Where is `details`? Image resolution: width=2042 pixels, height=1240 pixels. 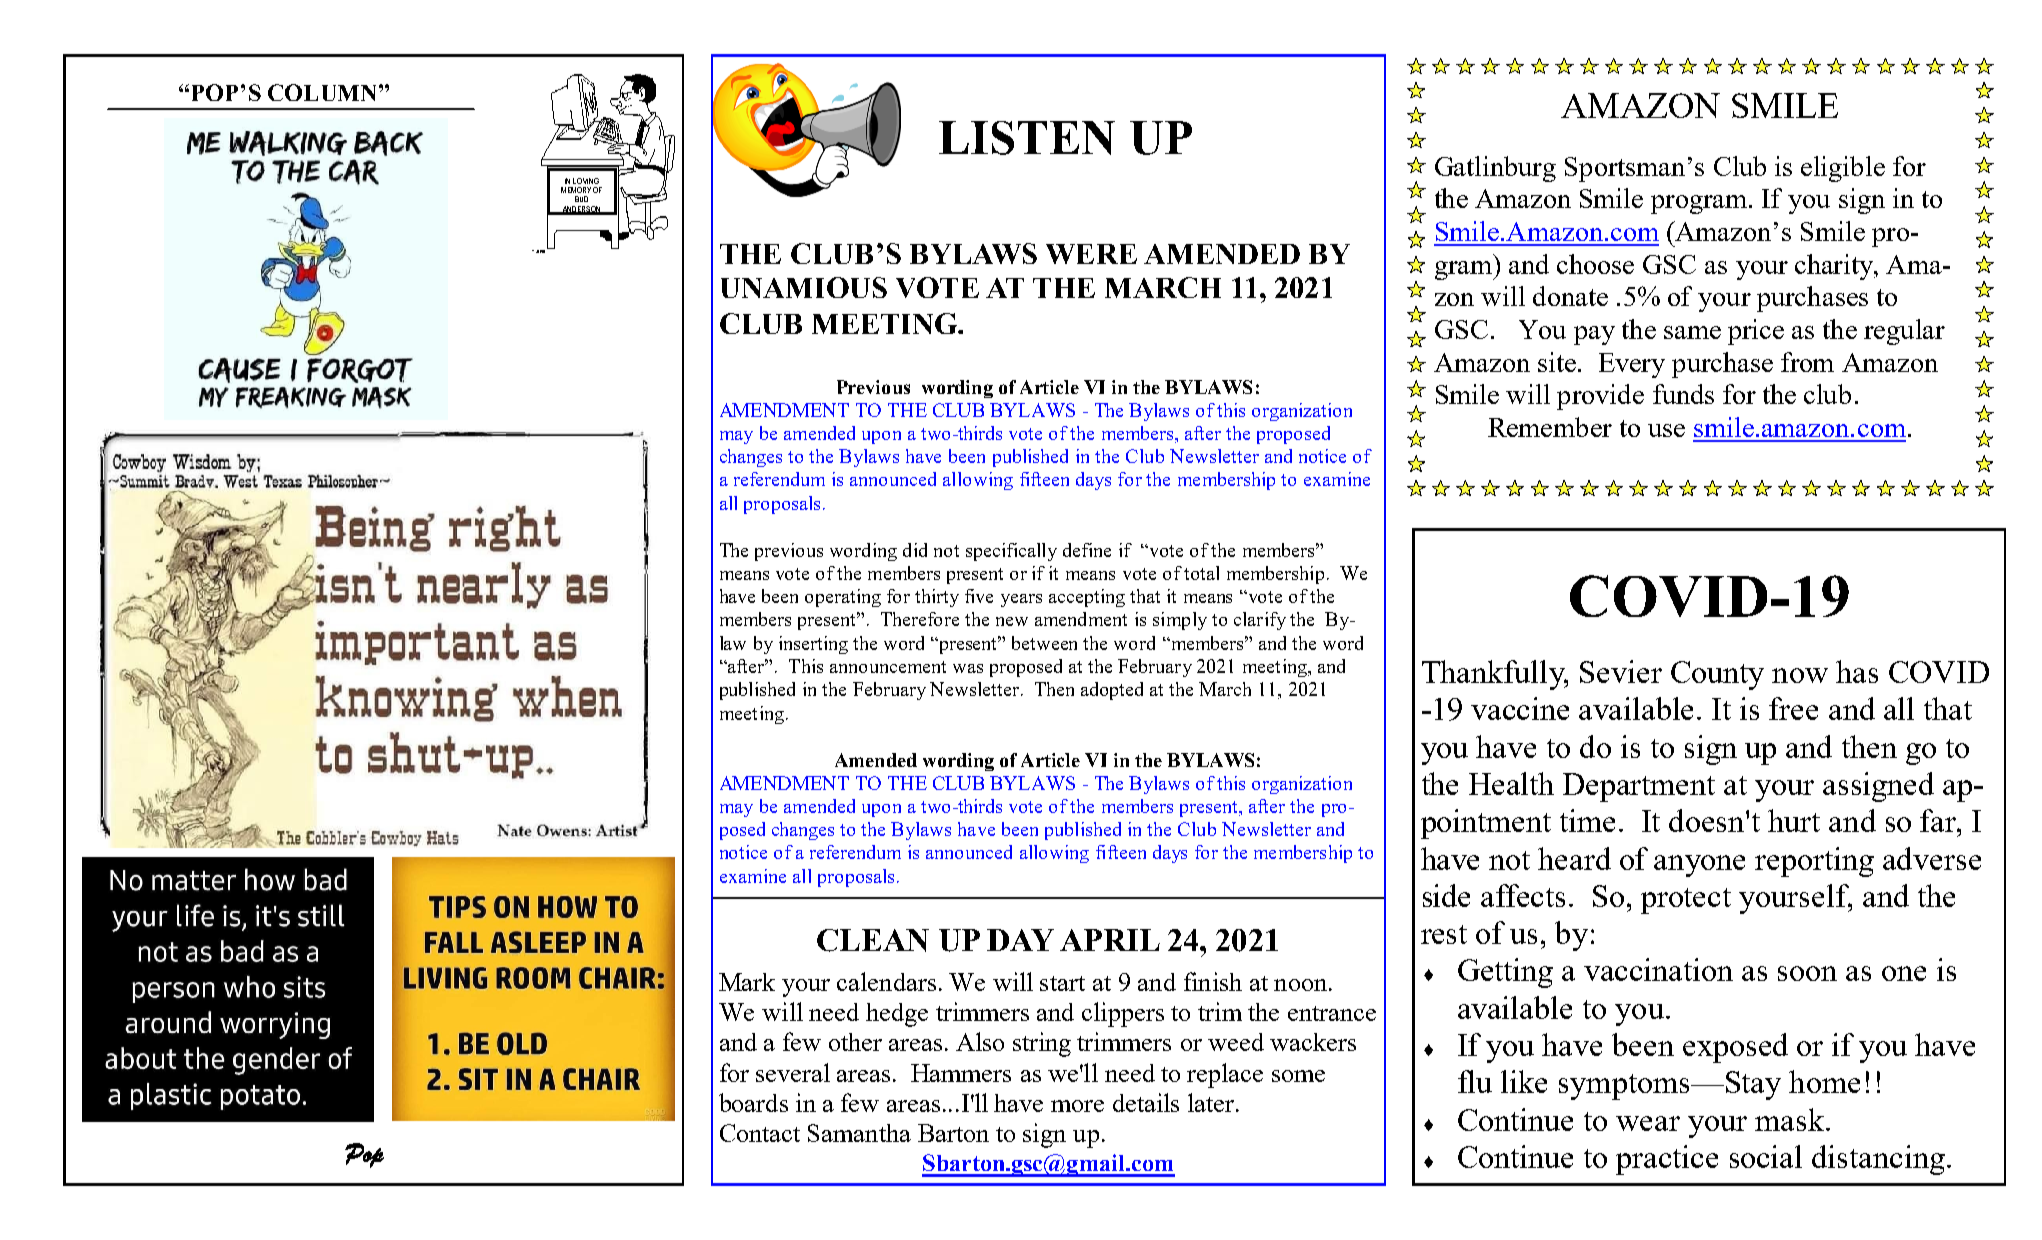 details is located at coordinates (1146, 1102).
